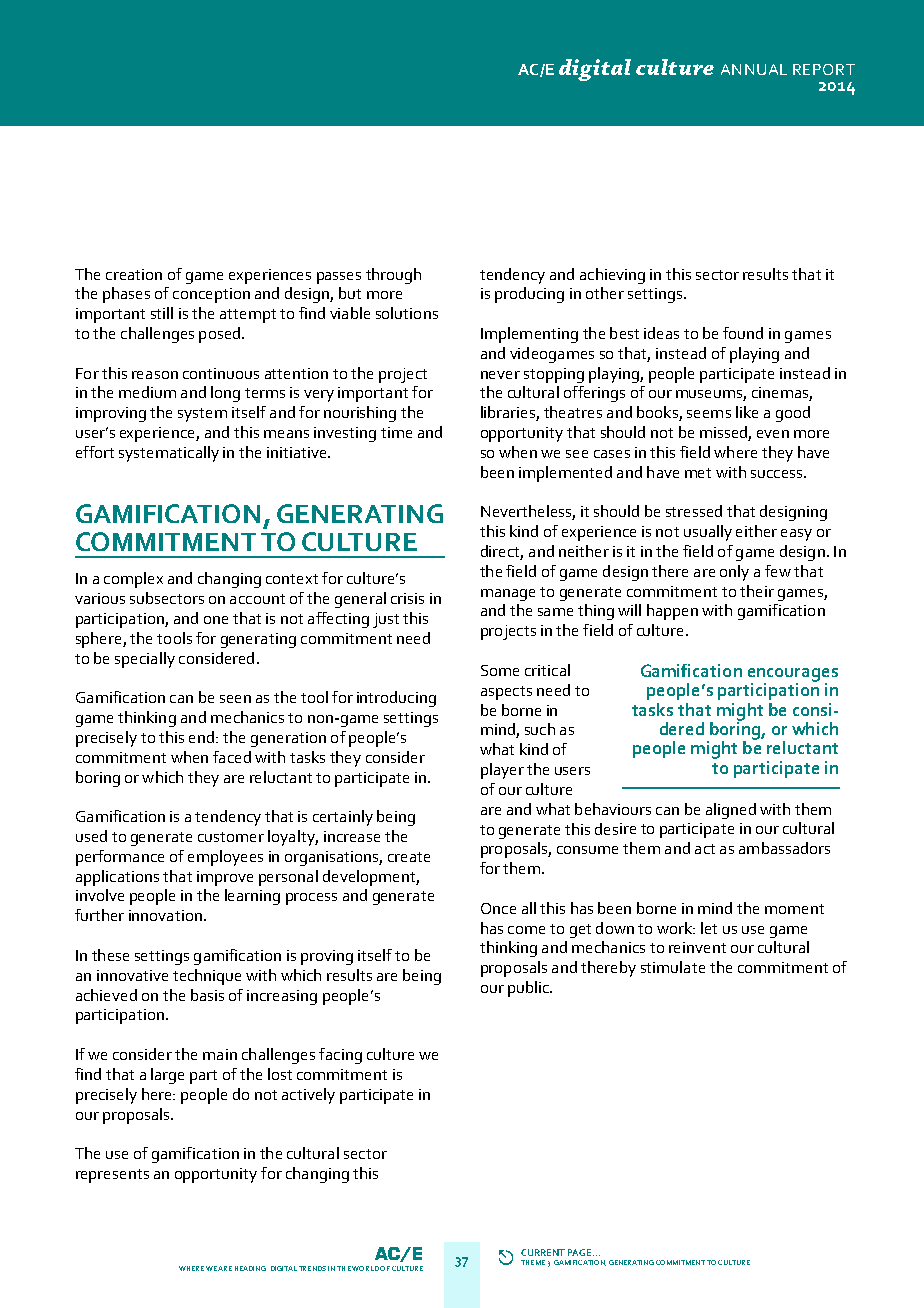 This screenshot has height=1308, width=924. What do you see at coordinates (409, 857) in the screenshot?
I see `create` at bounding box center [409, 857].
